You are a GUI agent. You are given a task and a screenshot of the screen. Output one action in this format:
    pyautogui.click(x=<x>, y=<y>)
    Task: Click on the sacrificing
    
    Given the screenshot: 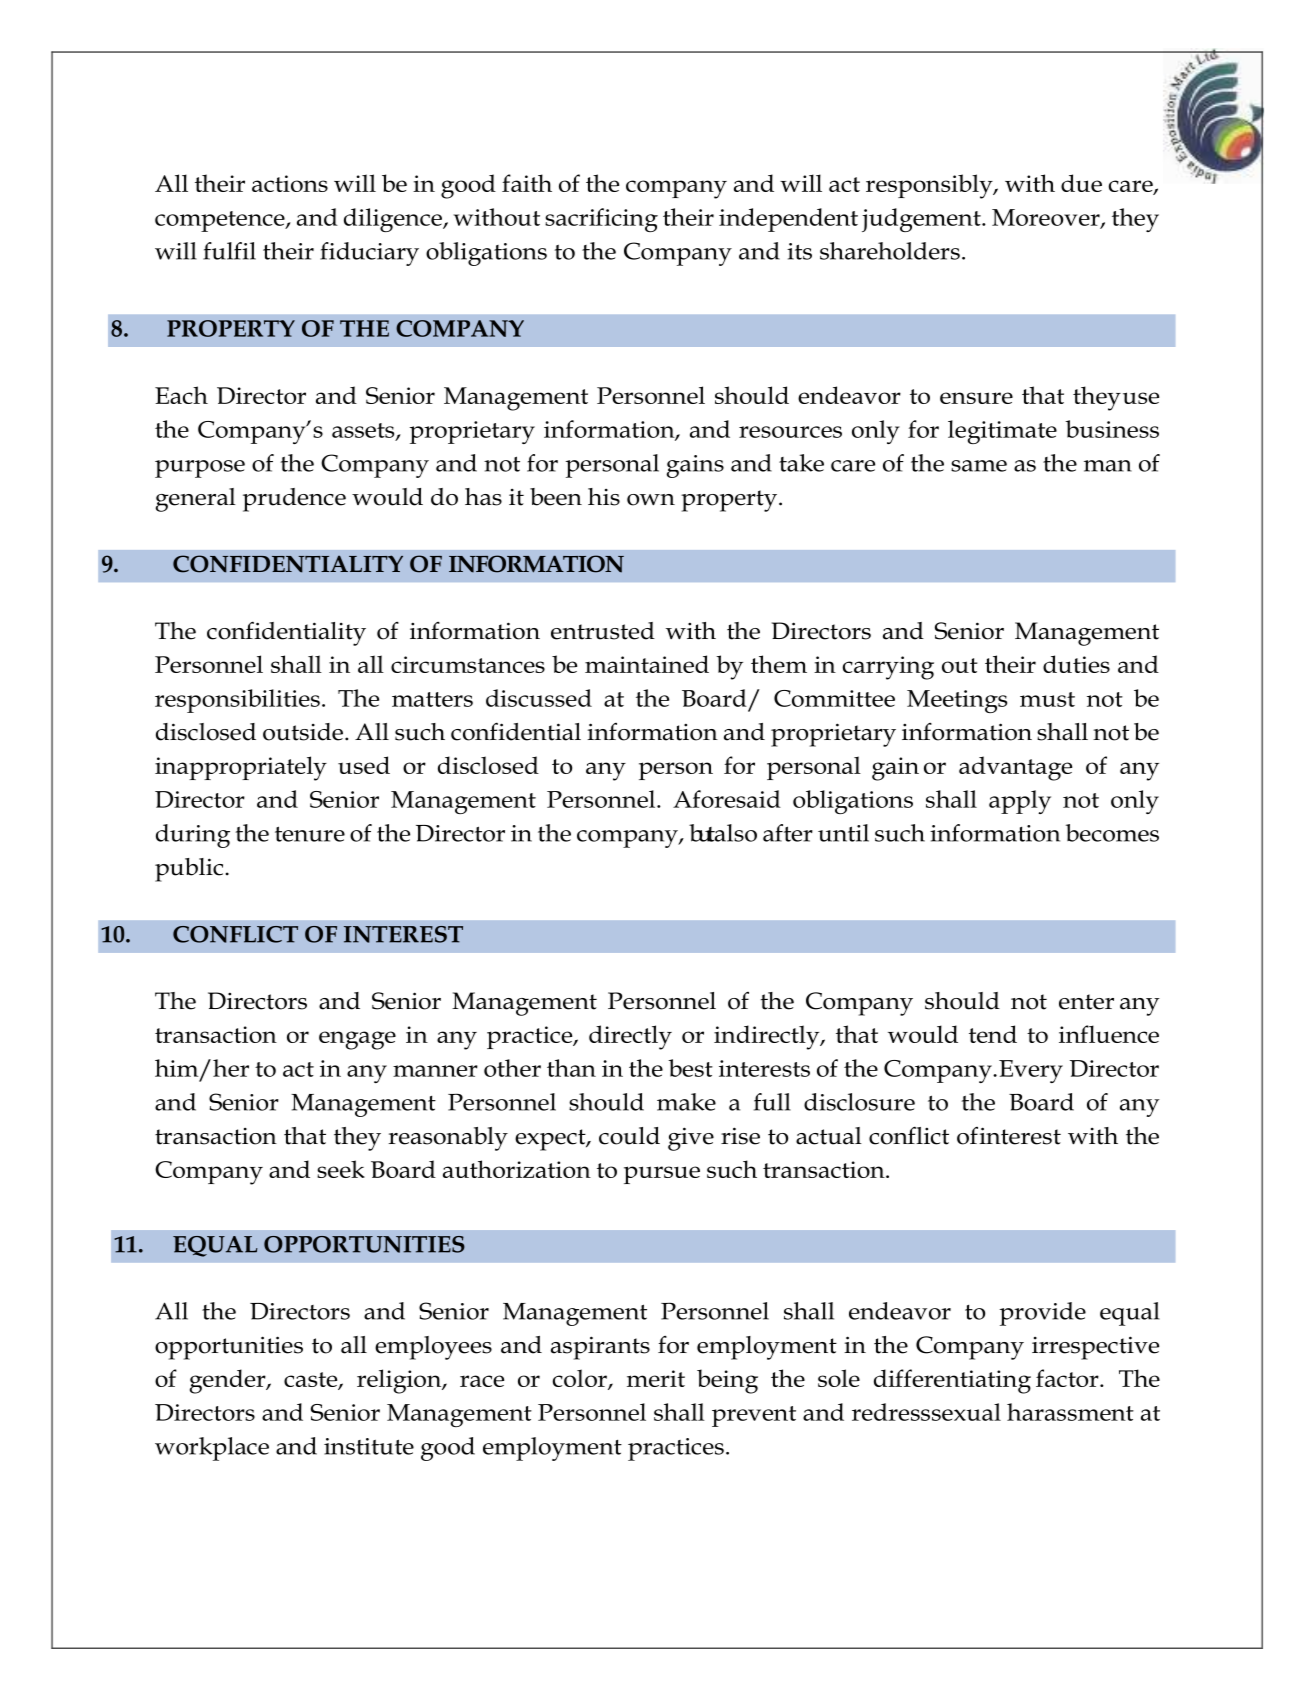 What is the action you would take?
    pyautogui.click(x=601, y=220)
